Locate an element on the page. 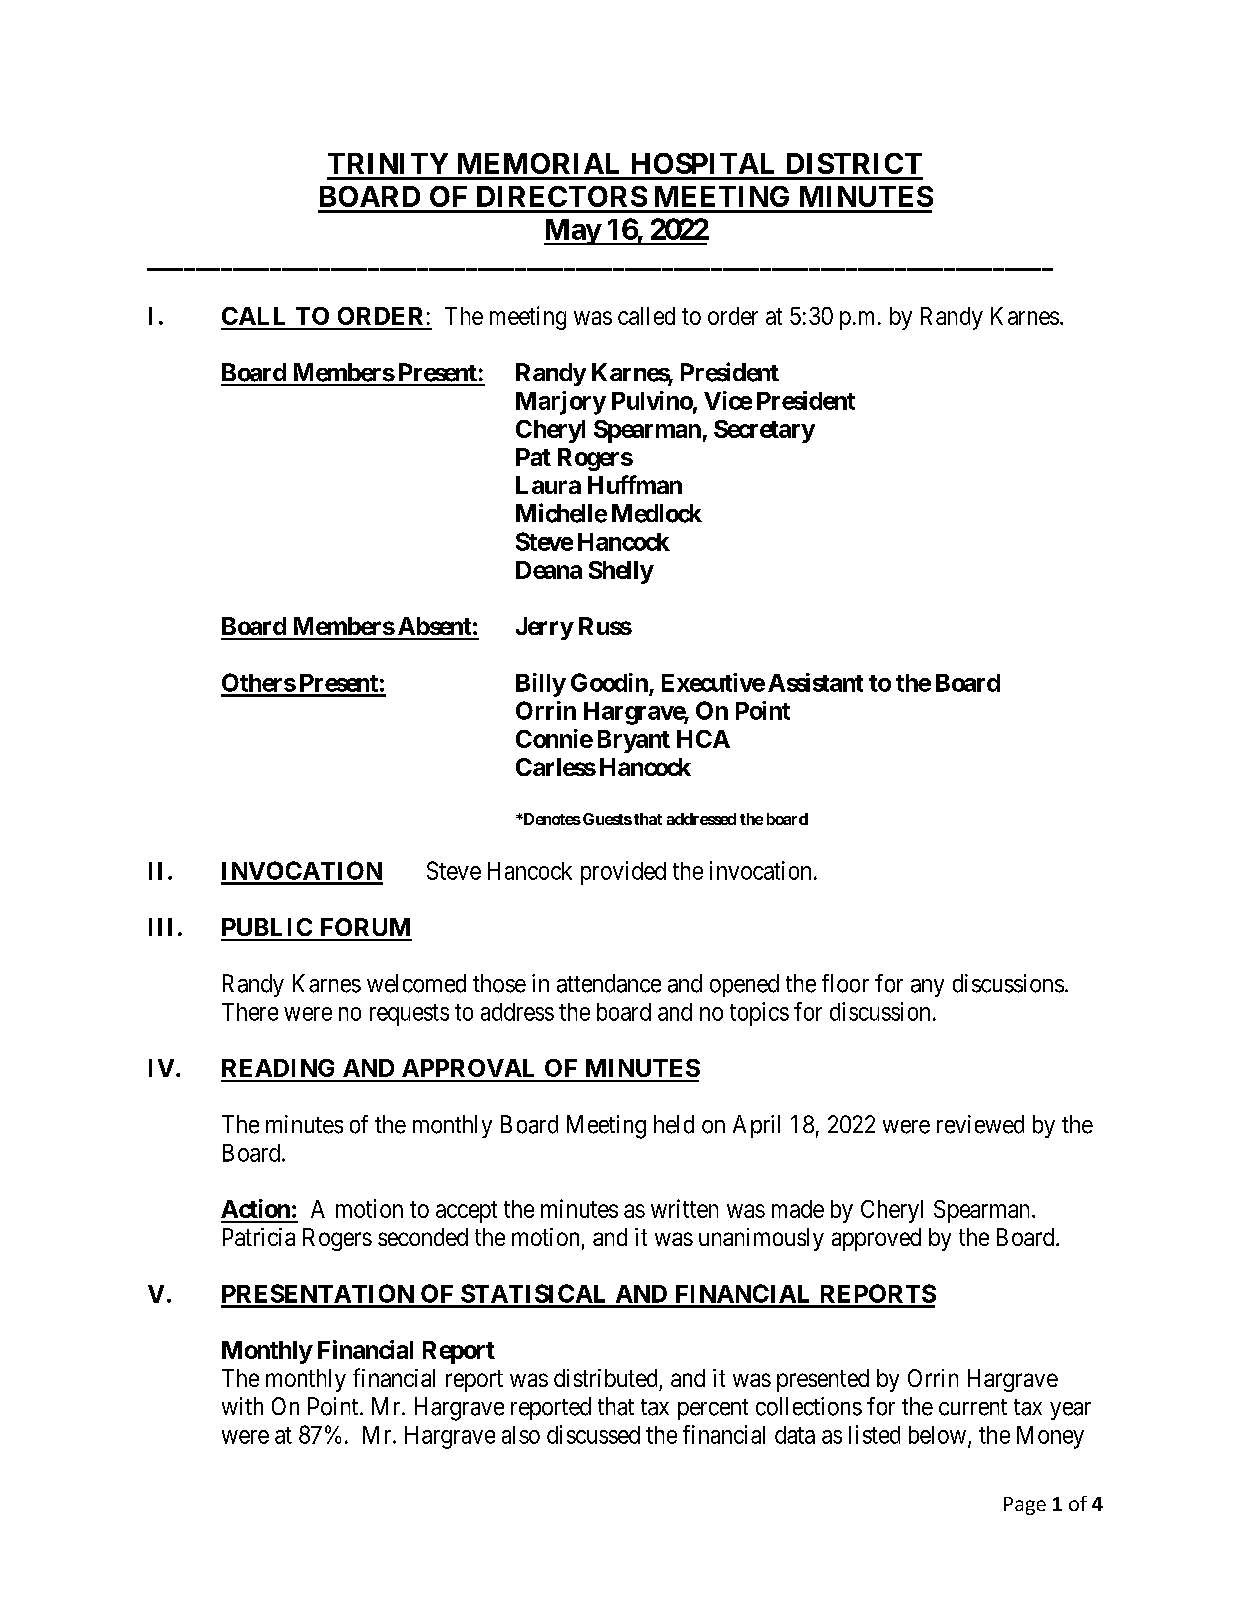  Patricia is located at coordinates (259, 1237).
